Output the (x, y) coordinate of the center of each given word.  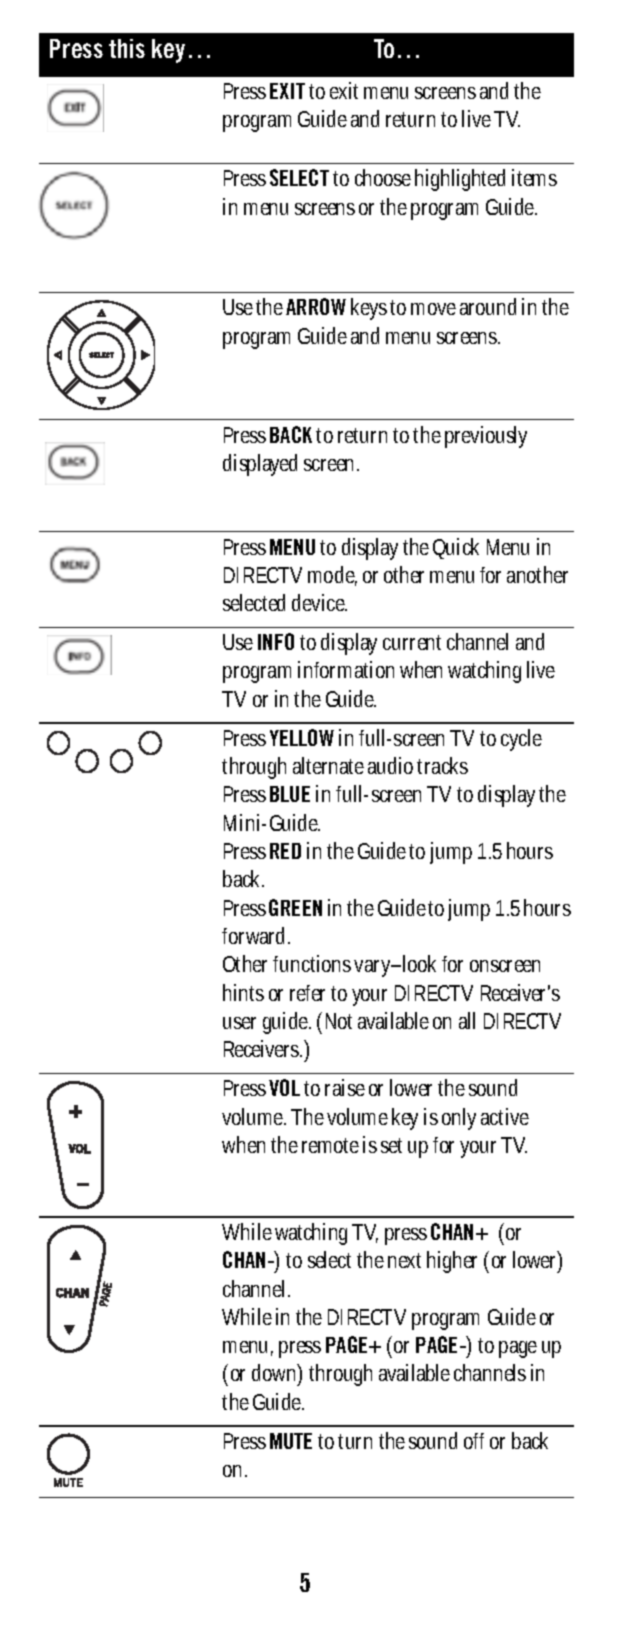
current (412, 642)
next (404, 1260)
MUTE (291, 1441)
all (467, 1020)
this (127, 48)
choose (383, 177)
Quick (456, 548)
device (319, 602)
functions (312, 963)
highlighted (460, 180)
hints (243, 992)
